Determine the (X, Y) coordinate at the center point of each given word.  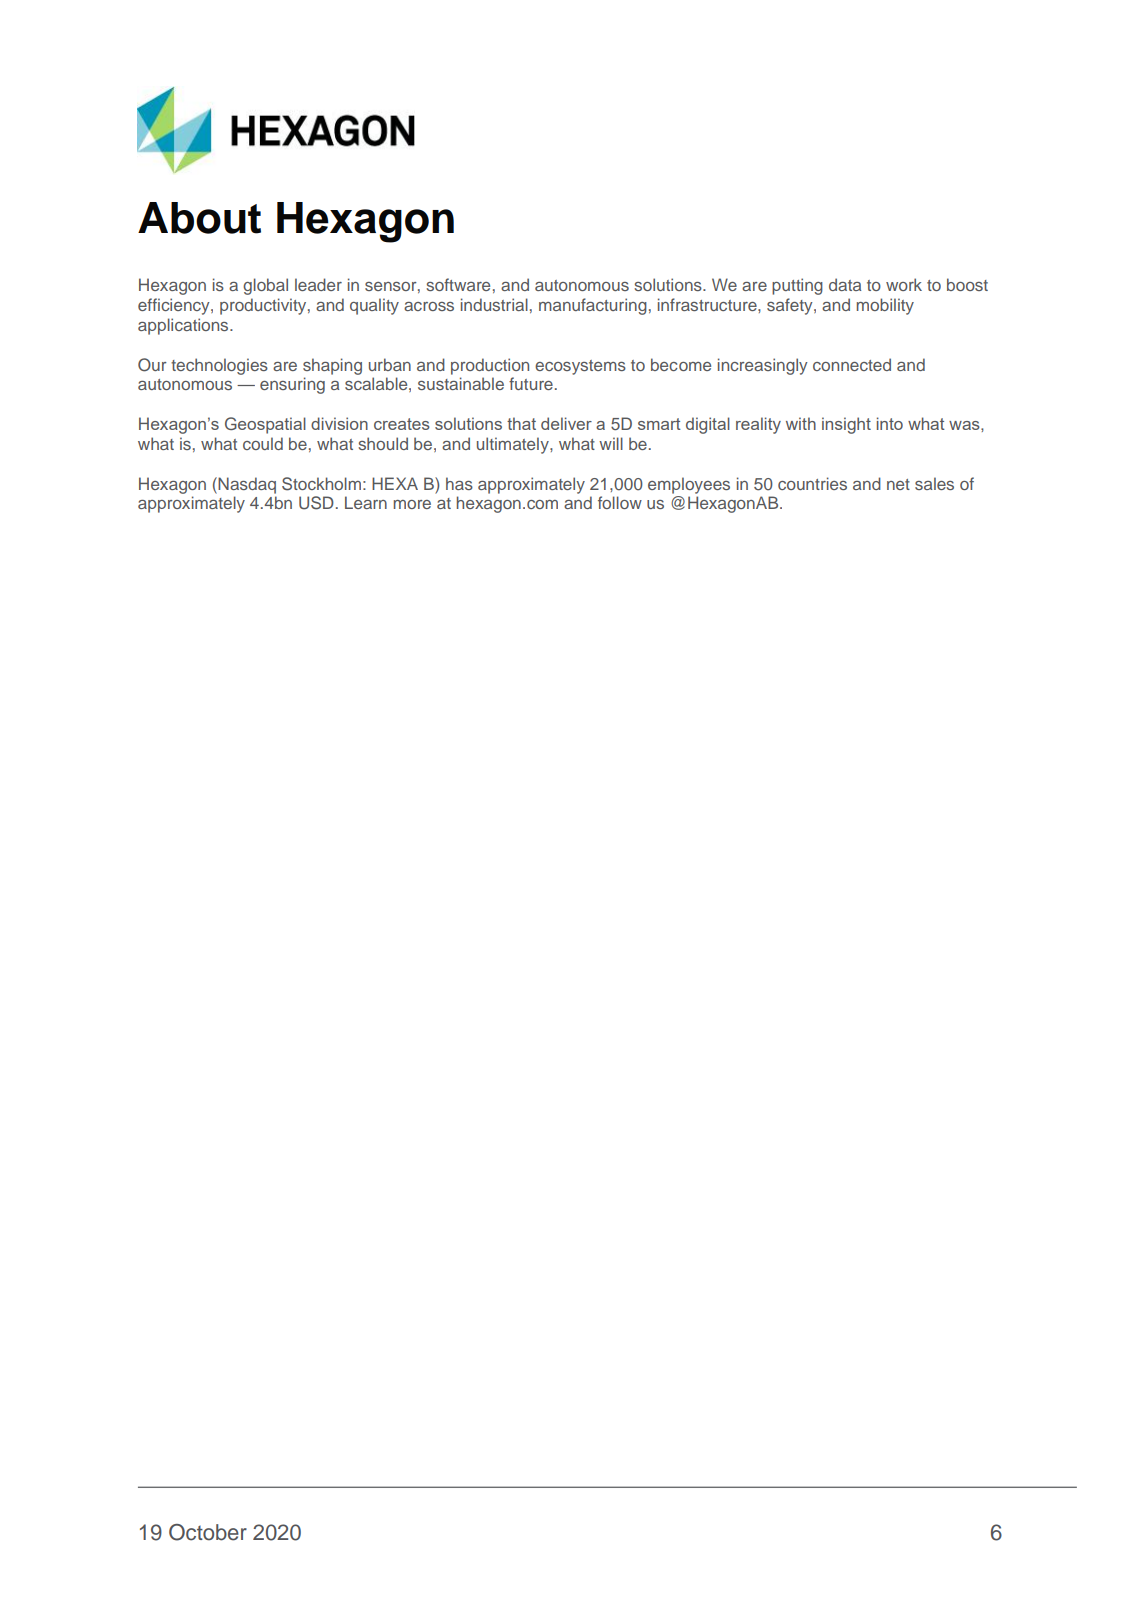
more (412, 504)
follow (620, 502)
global (265, 286)
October (208, 1532)
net (898, 484)
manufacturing (593, 306)
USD (316, 503)
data (845, 284)
